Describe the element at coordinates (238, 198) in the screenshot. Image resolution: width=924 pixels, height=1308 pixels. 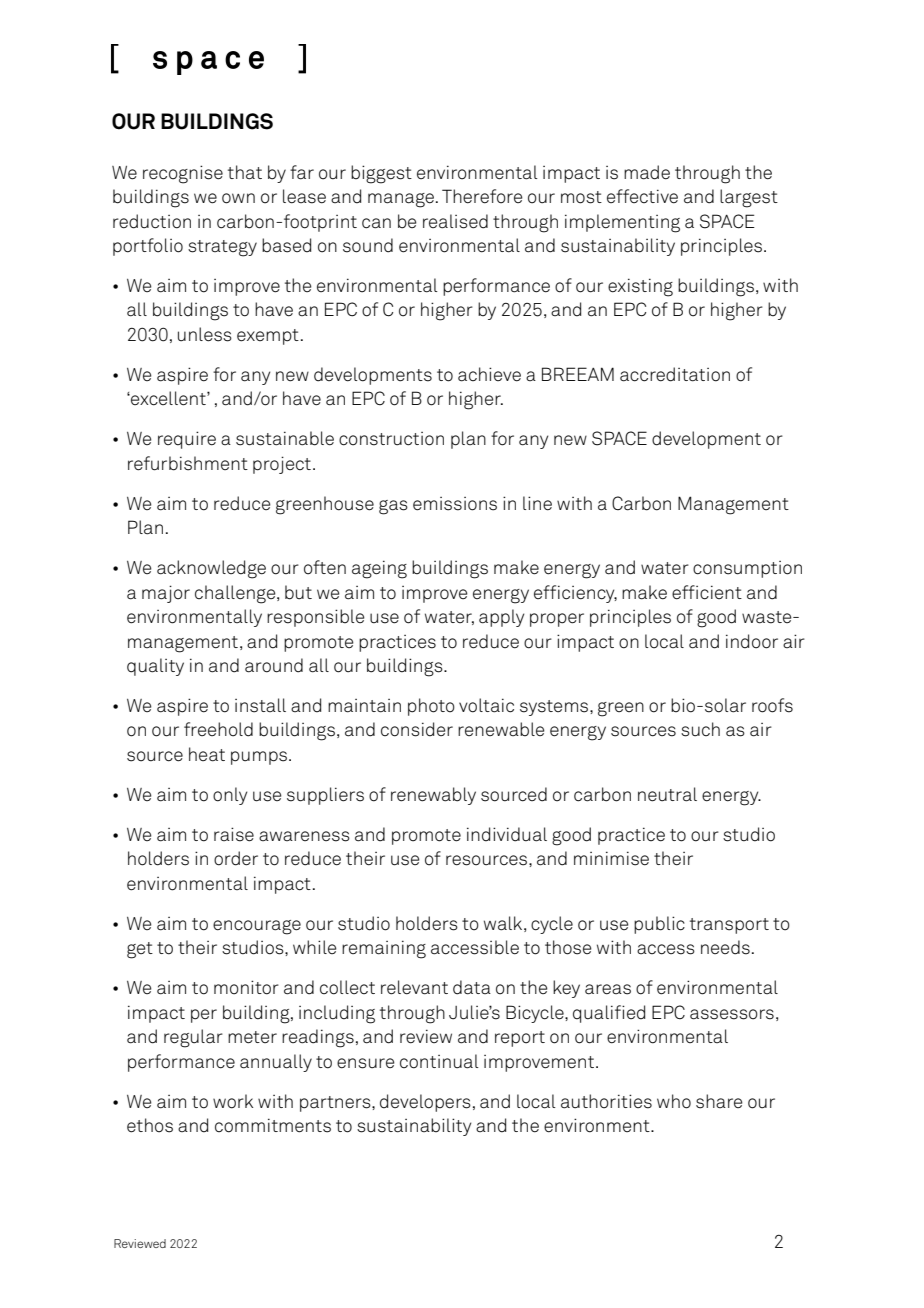
I see `own` at that location.
